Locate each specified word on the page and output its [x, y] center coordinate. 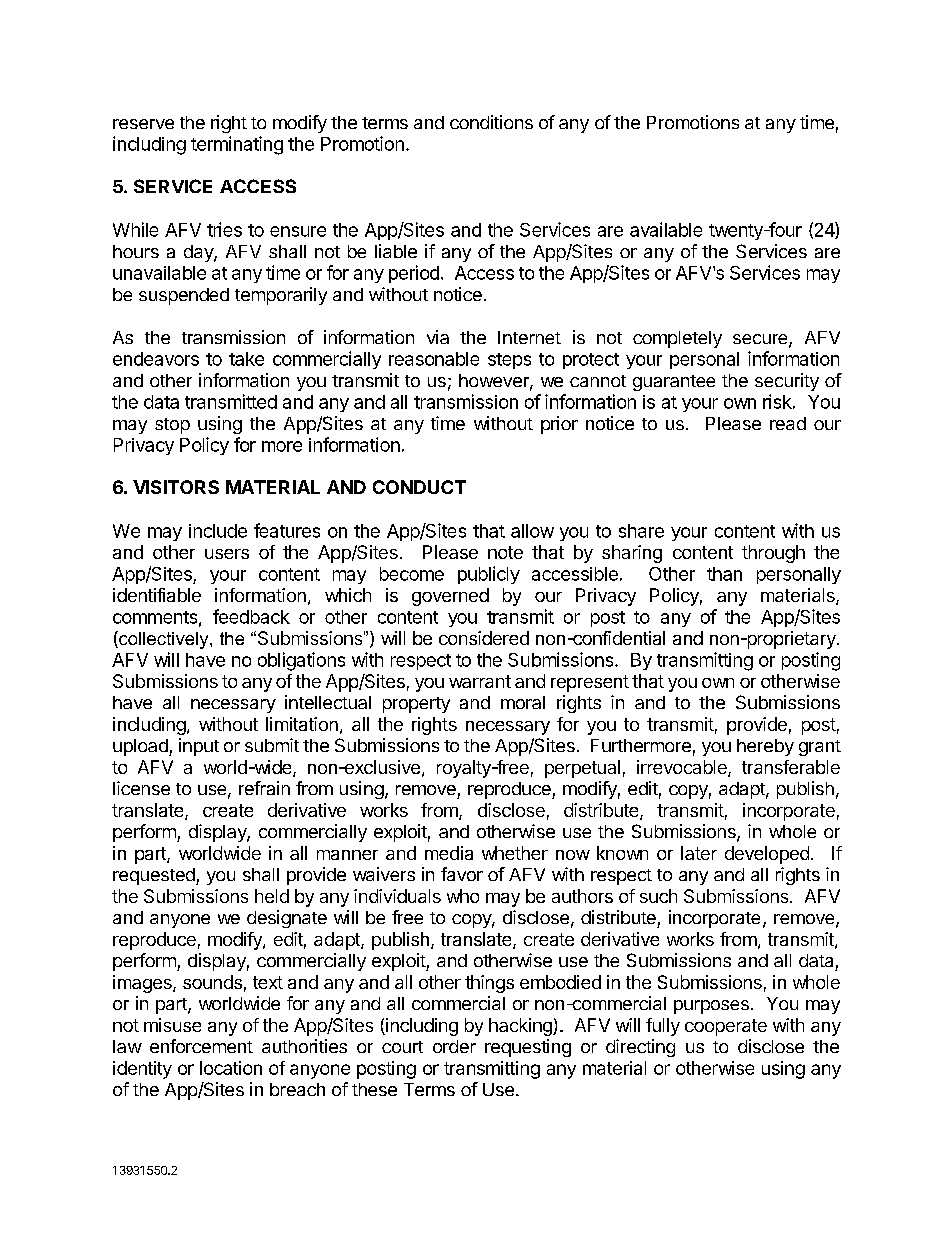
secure [761, 340]
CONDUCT [419, 487]
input [199, 747]
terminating [237, 145]
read [788, 423]
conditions [491, 122]
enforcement [201, 1046]
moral [523, 702]
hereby [765, 747]
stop [172, 426]
